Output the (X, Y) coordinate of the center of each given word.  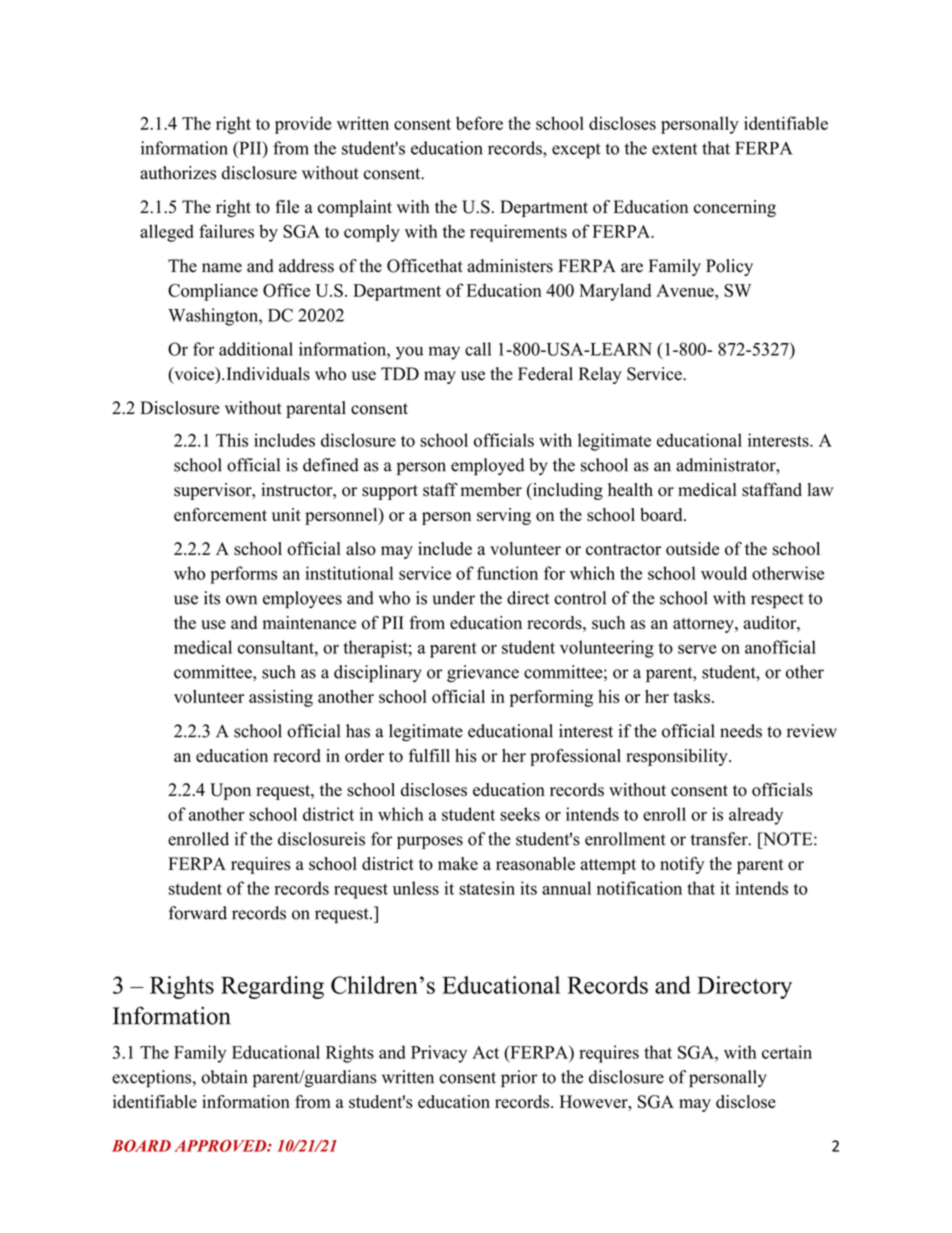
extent (674, 149)
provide (303, 125)
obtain (224, 1077)
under (454, 598)
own (241, 600)
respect (777, 601)
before (479, 123)
